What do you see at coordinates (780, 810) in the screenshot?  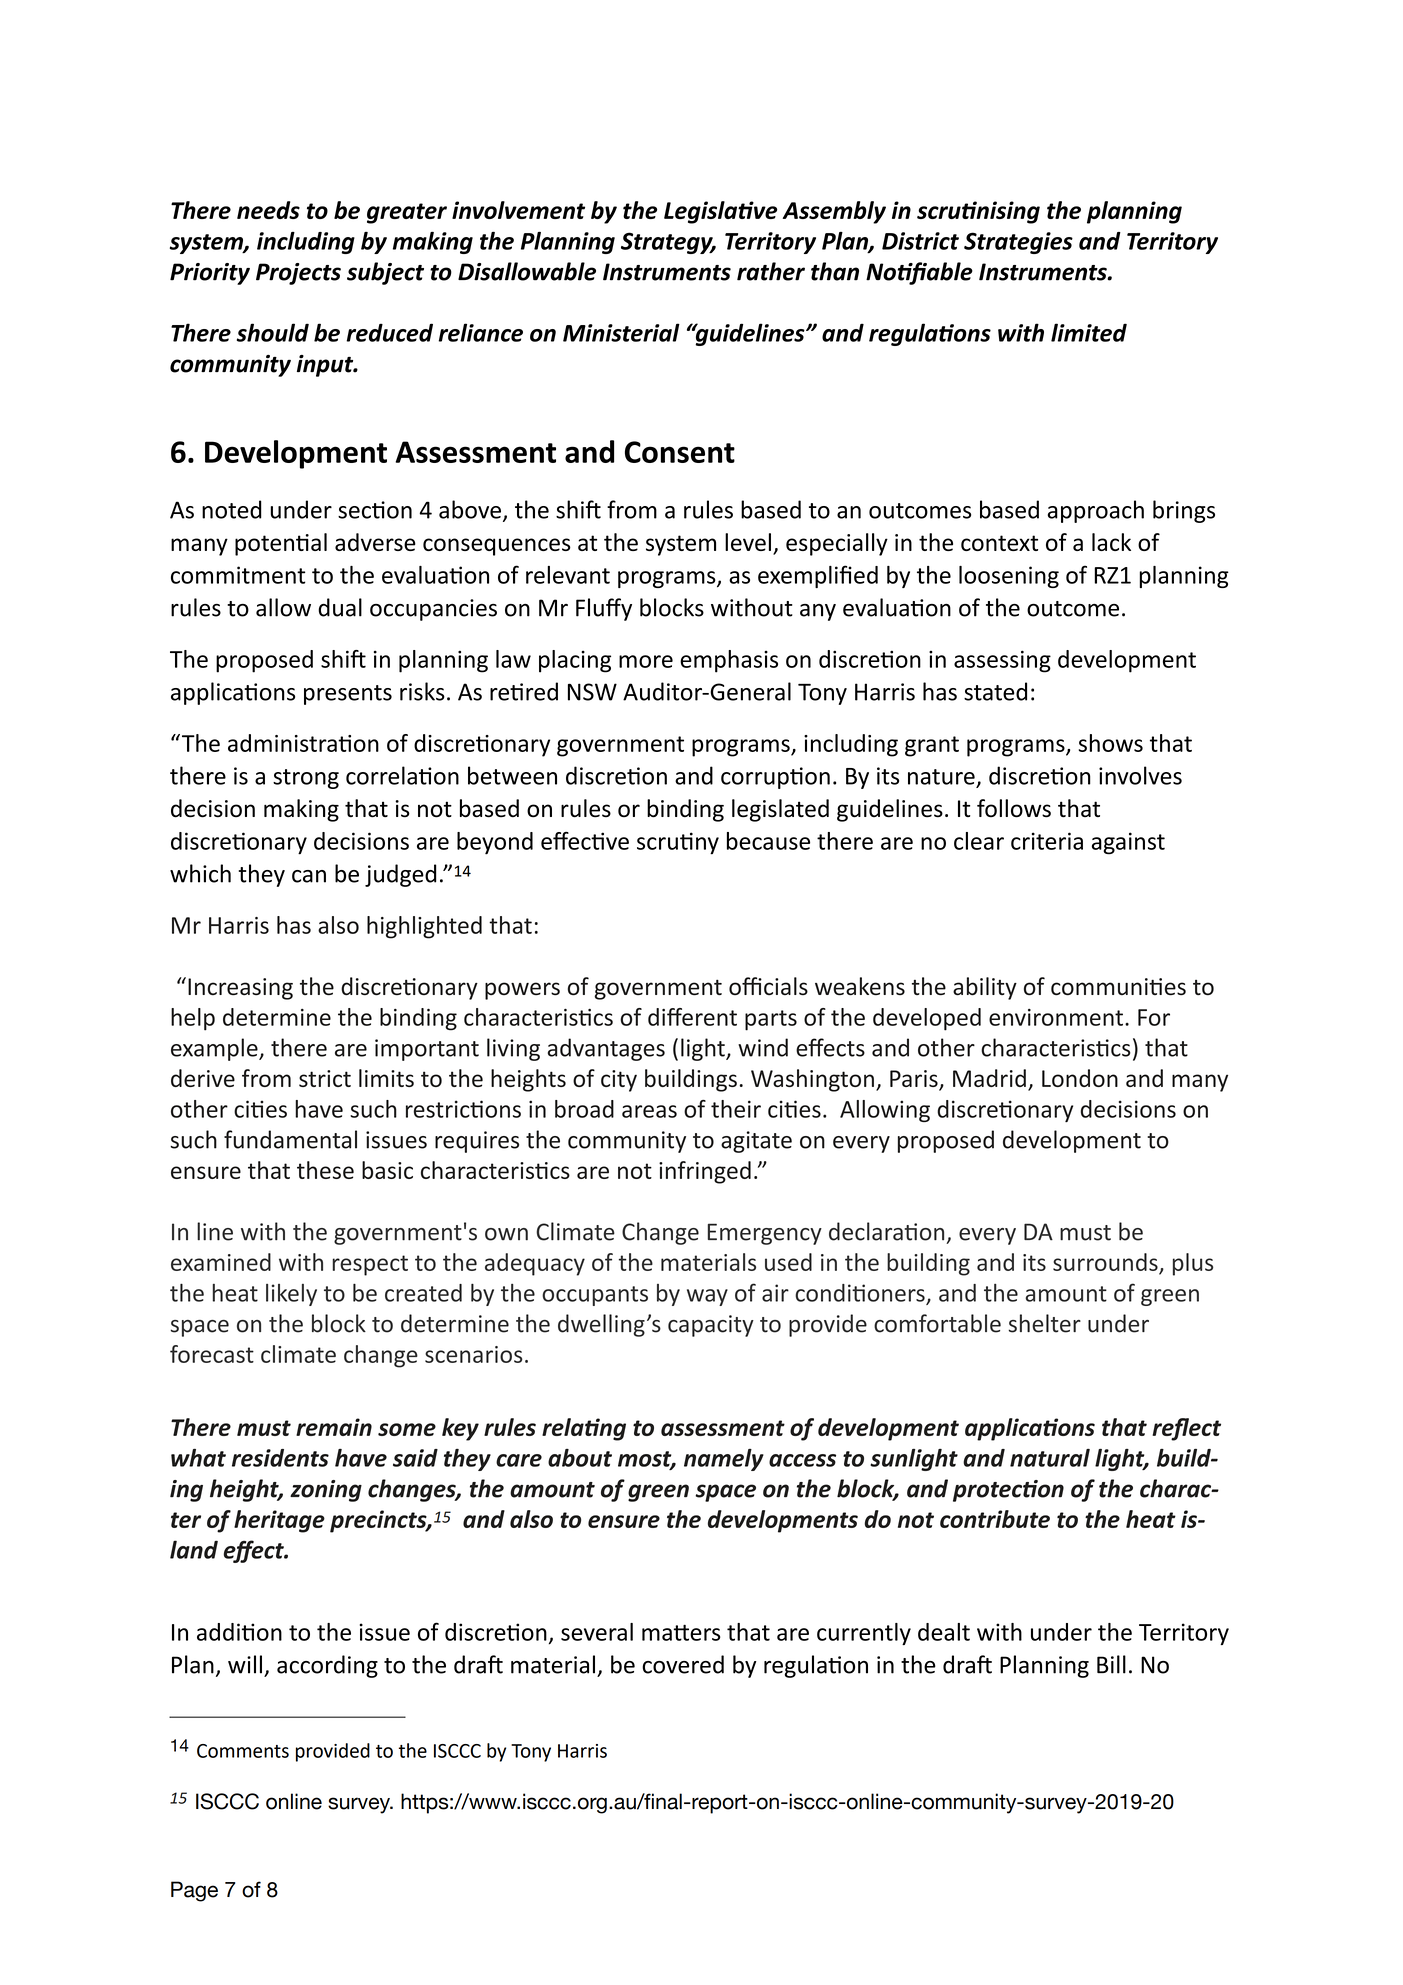 I see `legislated` at bounding box center [780, 810].
